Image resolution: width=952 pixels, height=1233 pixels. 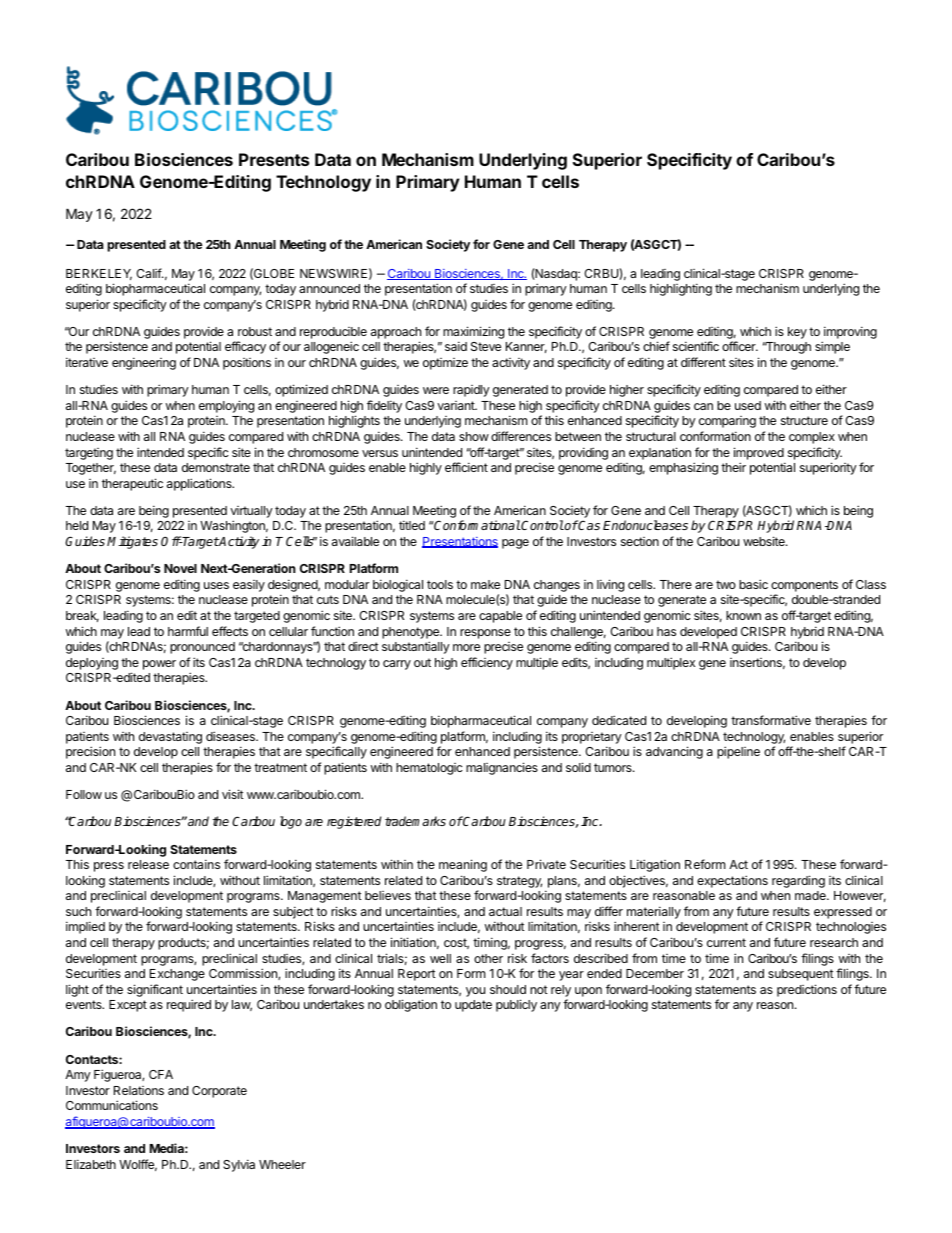 What do you see at coordinates (415, 821) in the page?
I see `trademarks` at bounding box center [415, 821].
